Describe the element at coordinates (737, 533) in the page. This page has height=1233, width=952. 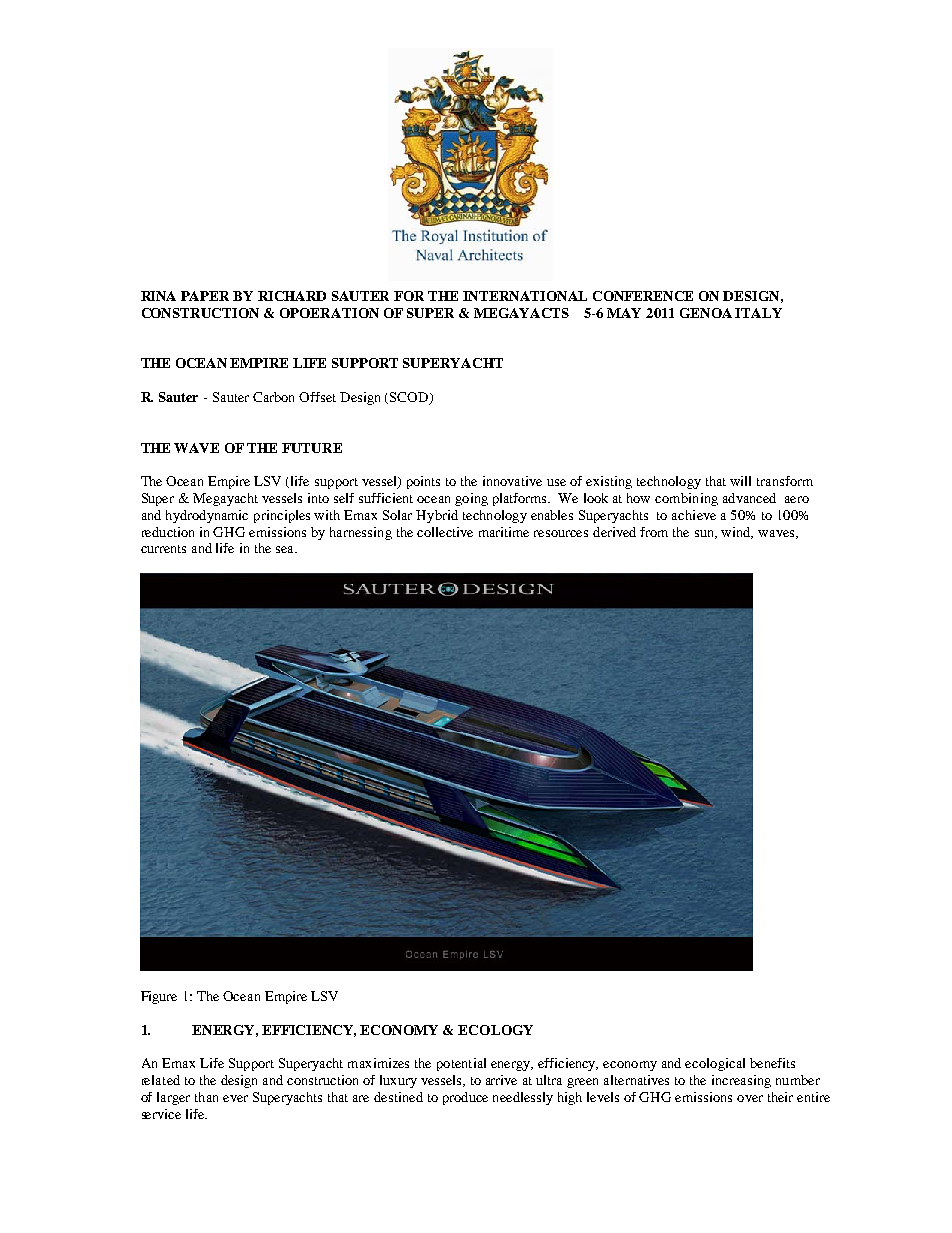
I see `wind` at that location.
